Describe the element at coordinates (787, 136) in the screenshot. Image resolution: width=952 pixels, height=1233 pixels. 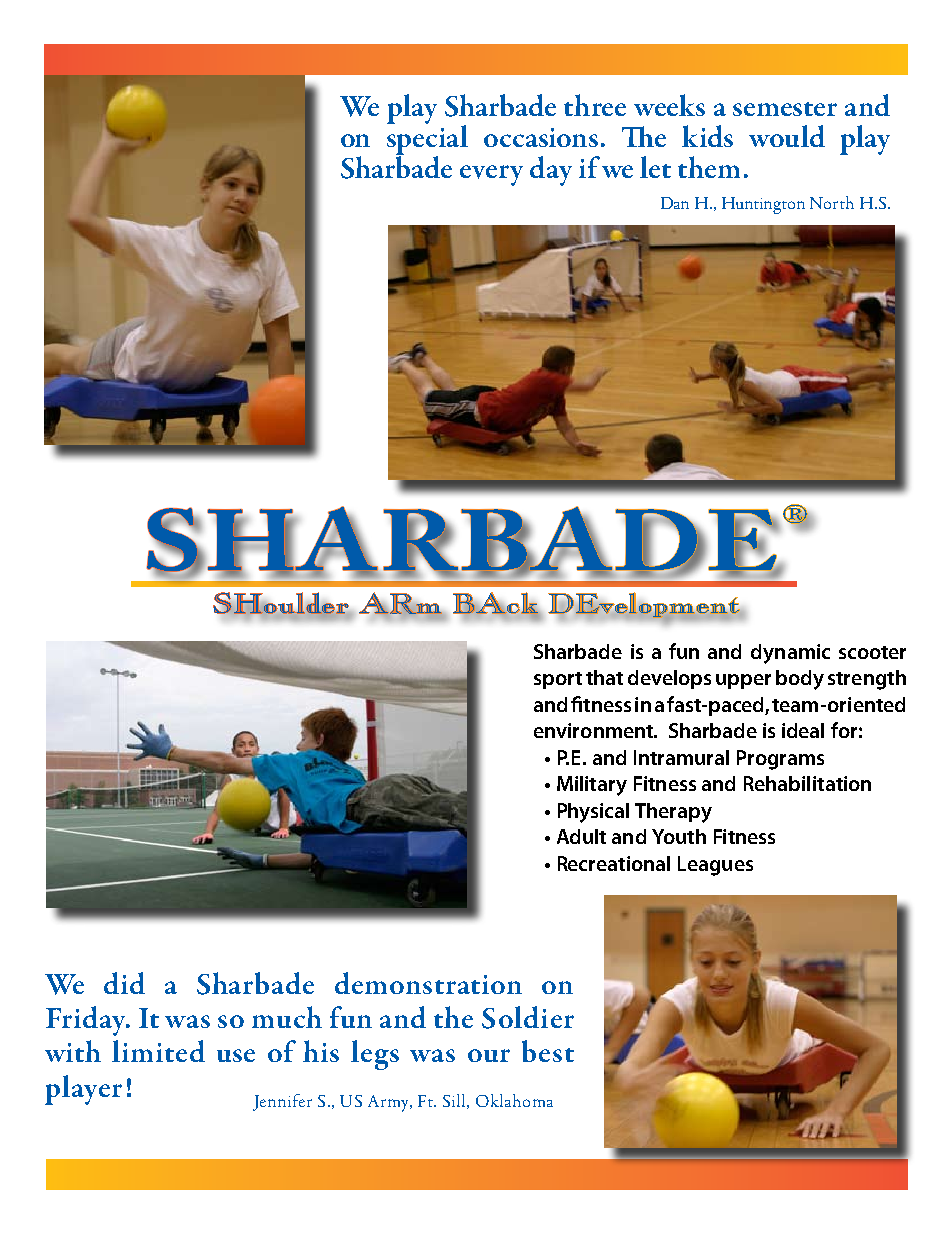
I see `would` at that location.
